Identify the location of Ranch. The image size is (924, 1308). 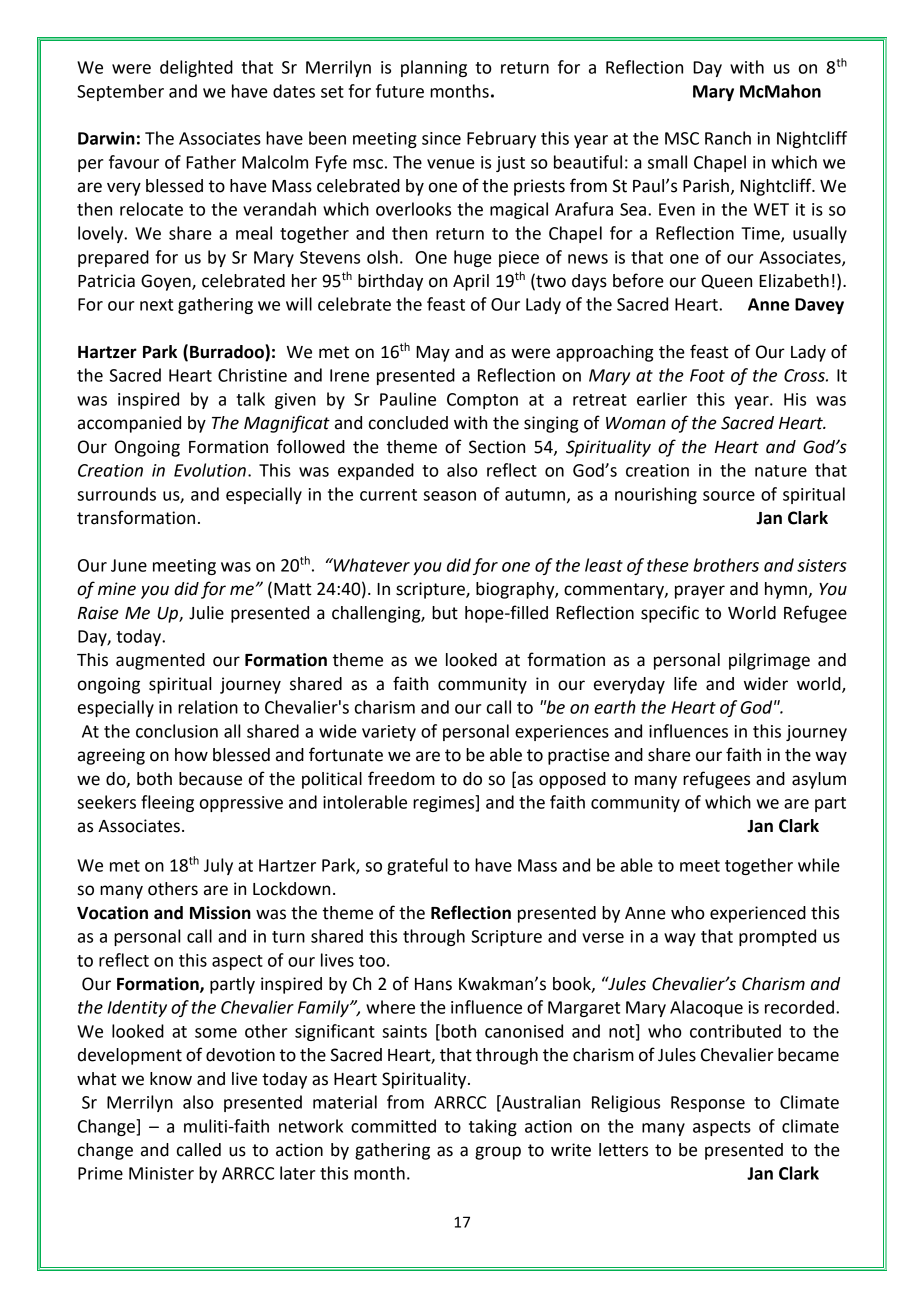
(728, 138).
